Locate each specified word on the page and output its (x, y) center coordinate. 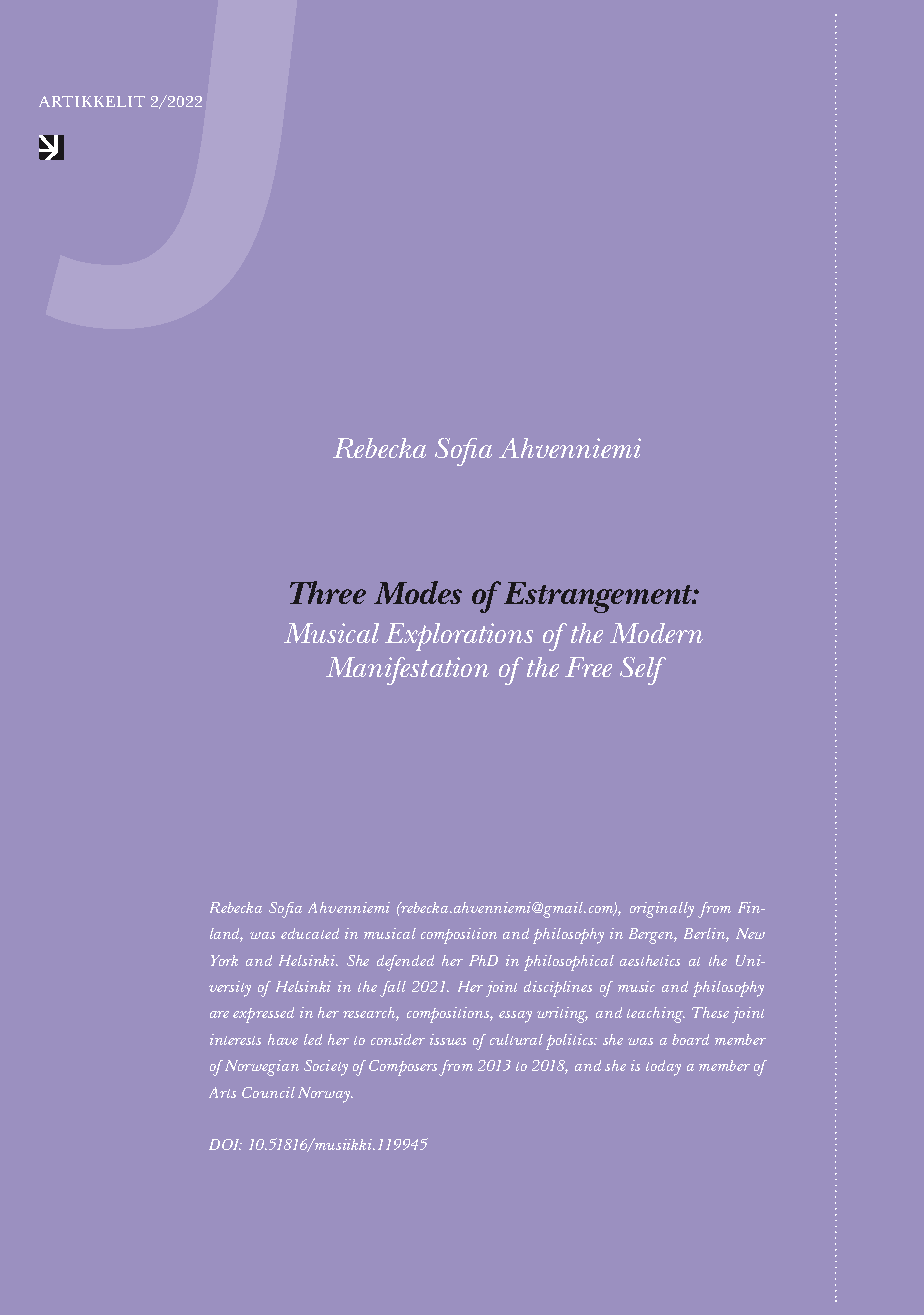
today (663, 1068)
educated (310, 933)
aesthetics (650, 960)
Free (588, 667)
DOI (225, 1144)
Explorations (459, 637)
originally (662, 910)
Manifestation (407, 671)
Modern (656, 633)
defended (405, 963)
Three (328, 592)
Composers (403, 1068)
